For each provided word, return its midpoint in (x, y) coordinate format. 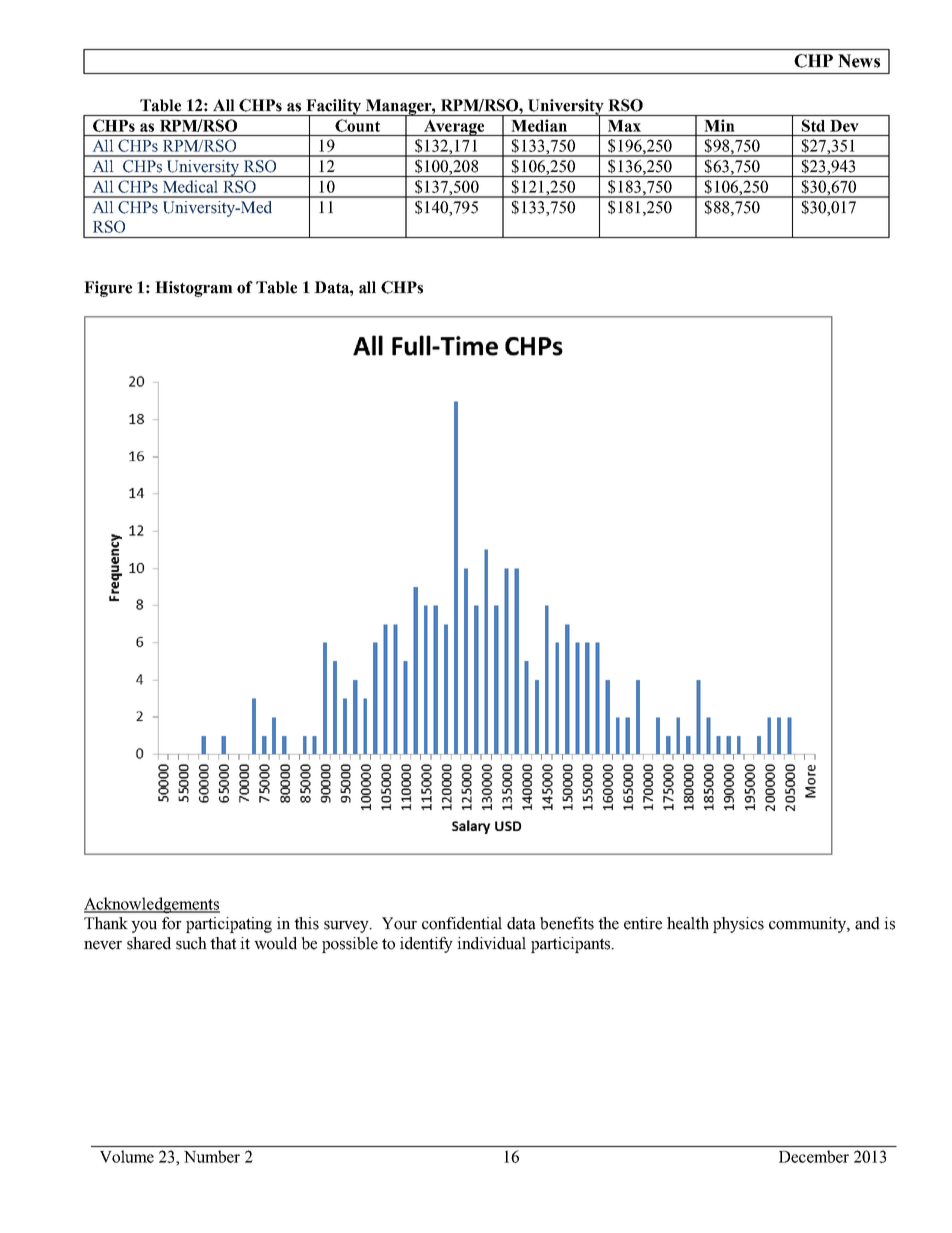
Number (212, 1156)
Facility (333, 108)
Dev (844, 126)
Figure (108, 289)
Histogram (194, 289)
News (859, 61)
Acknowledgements (152, 905)
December (814, 1156)
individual (491, 943)
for (172, 923)
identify (426, 945)
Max (624, 126)
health (688, 923)
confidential (462, 923)
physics (738, 925)
